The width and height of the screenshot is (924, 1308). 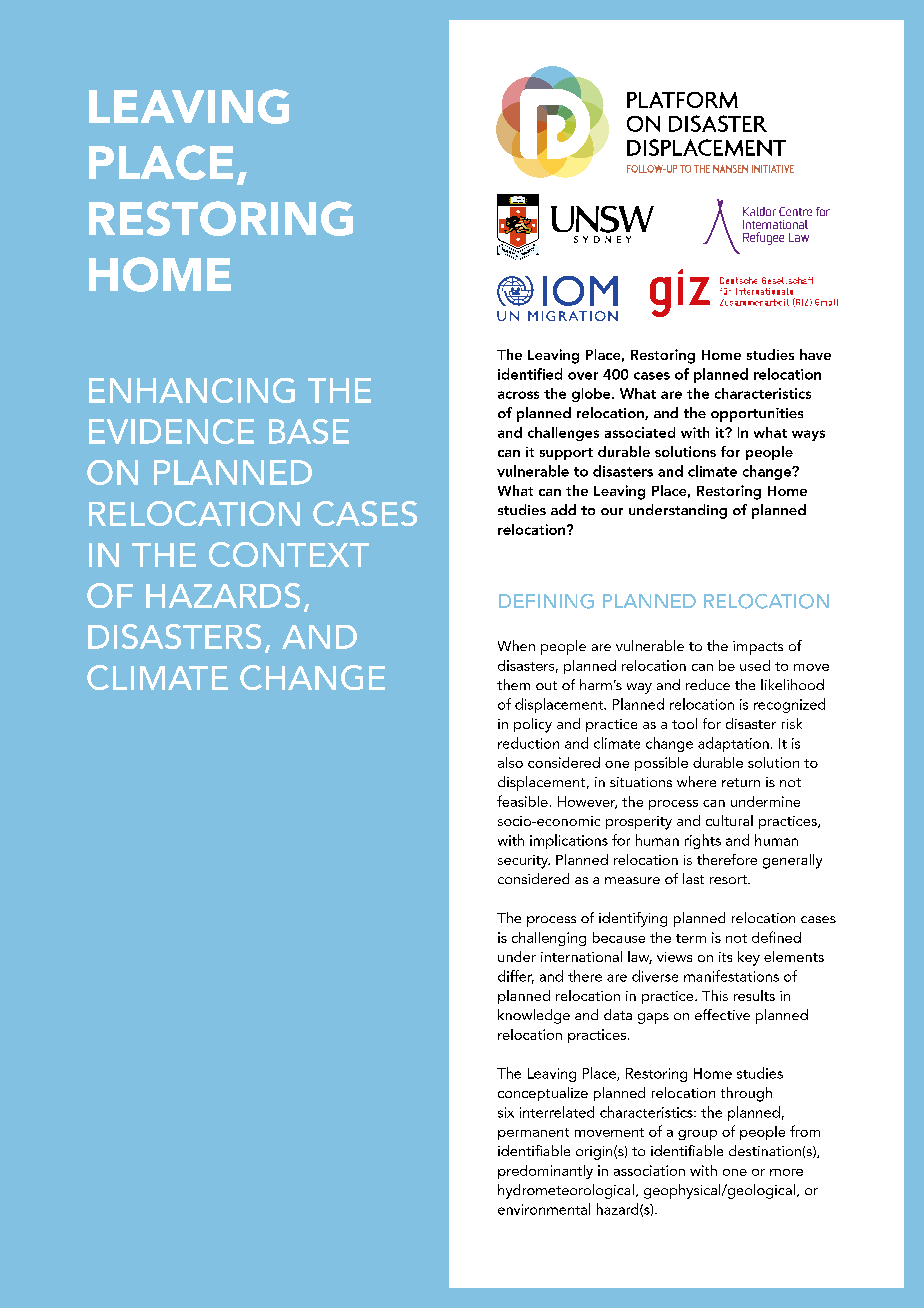 What do you see at coordinates (516, 977) in the screenshot?
I see `differ` at bounding box center [516, 977].
